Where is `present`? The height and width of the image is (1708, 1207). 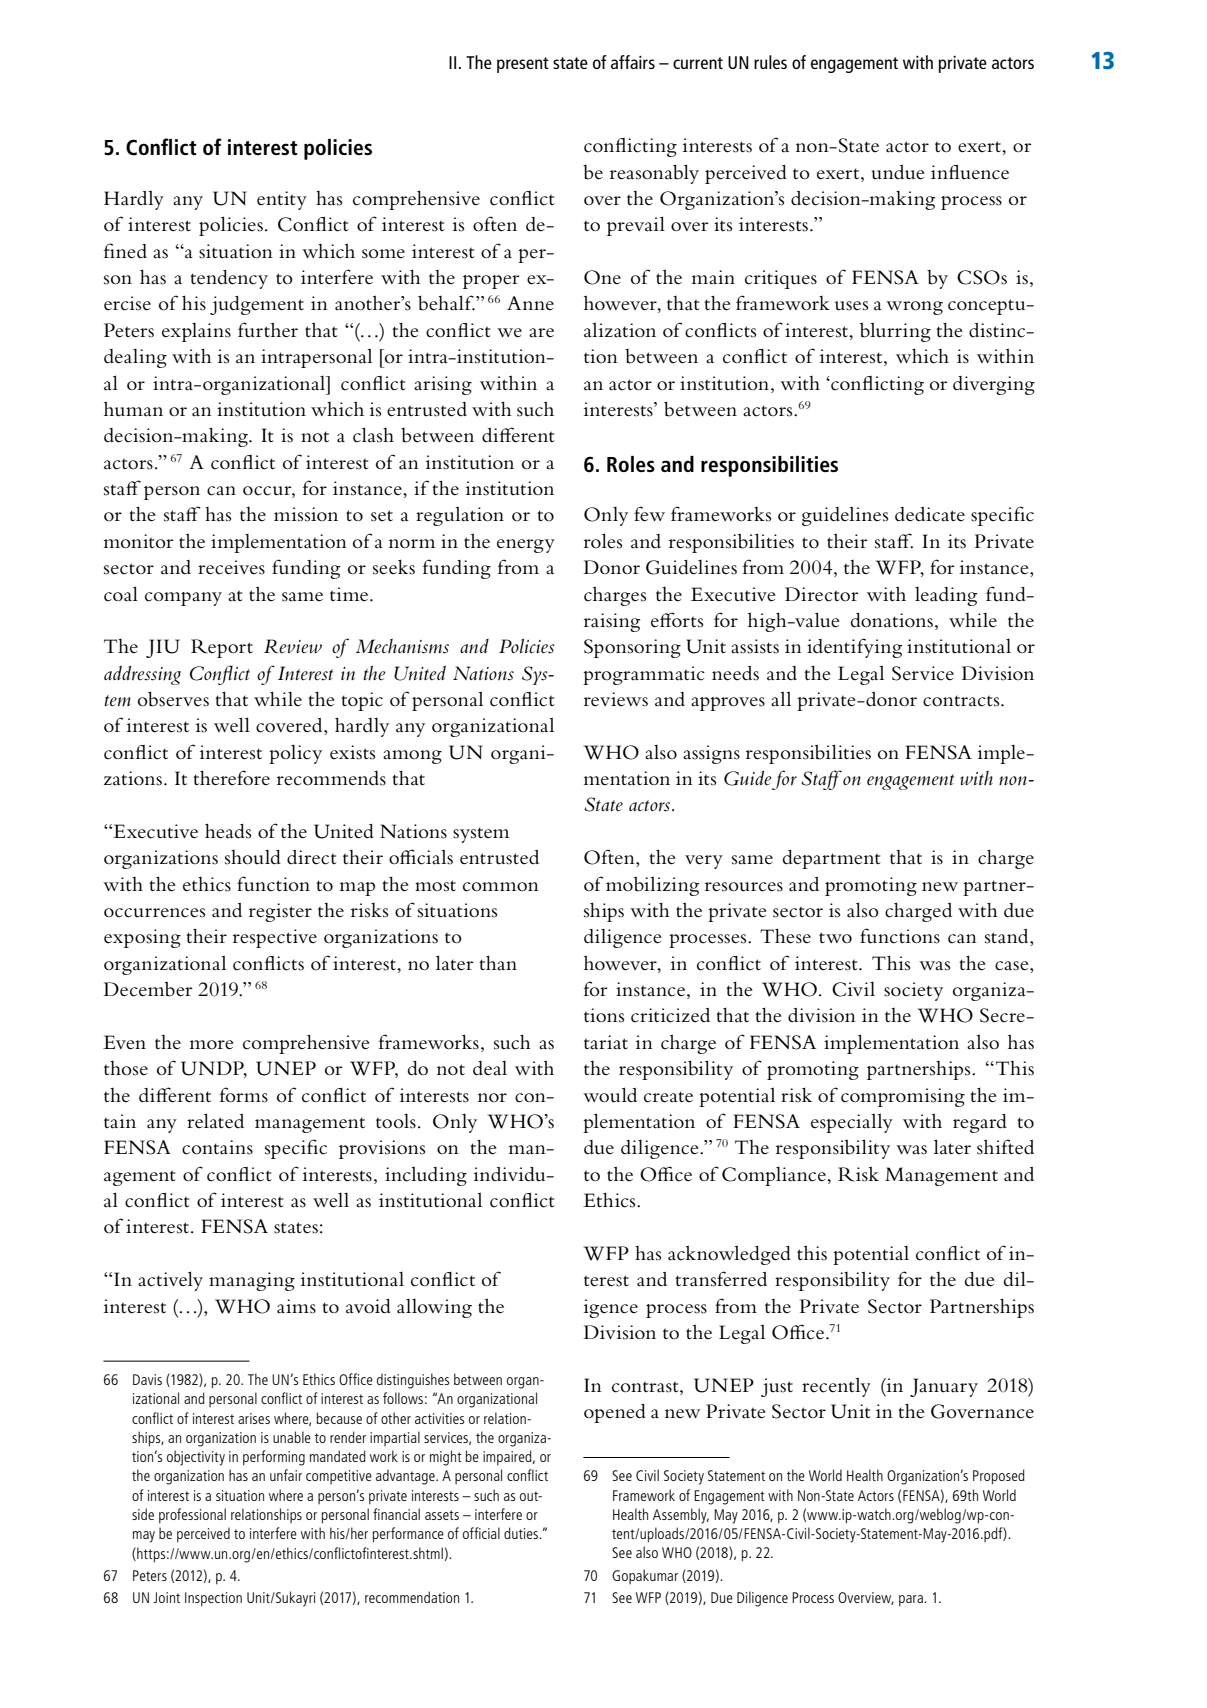
present is located at coordinates (523, 65).
